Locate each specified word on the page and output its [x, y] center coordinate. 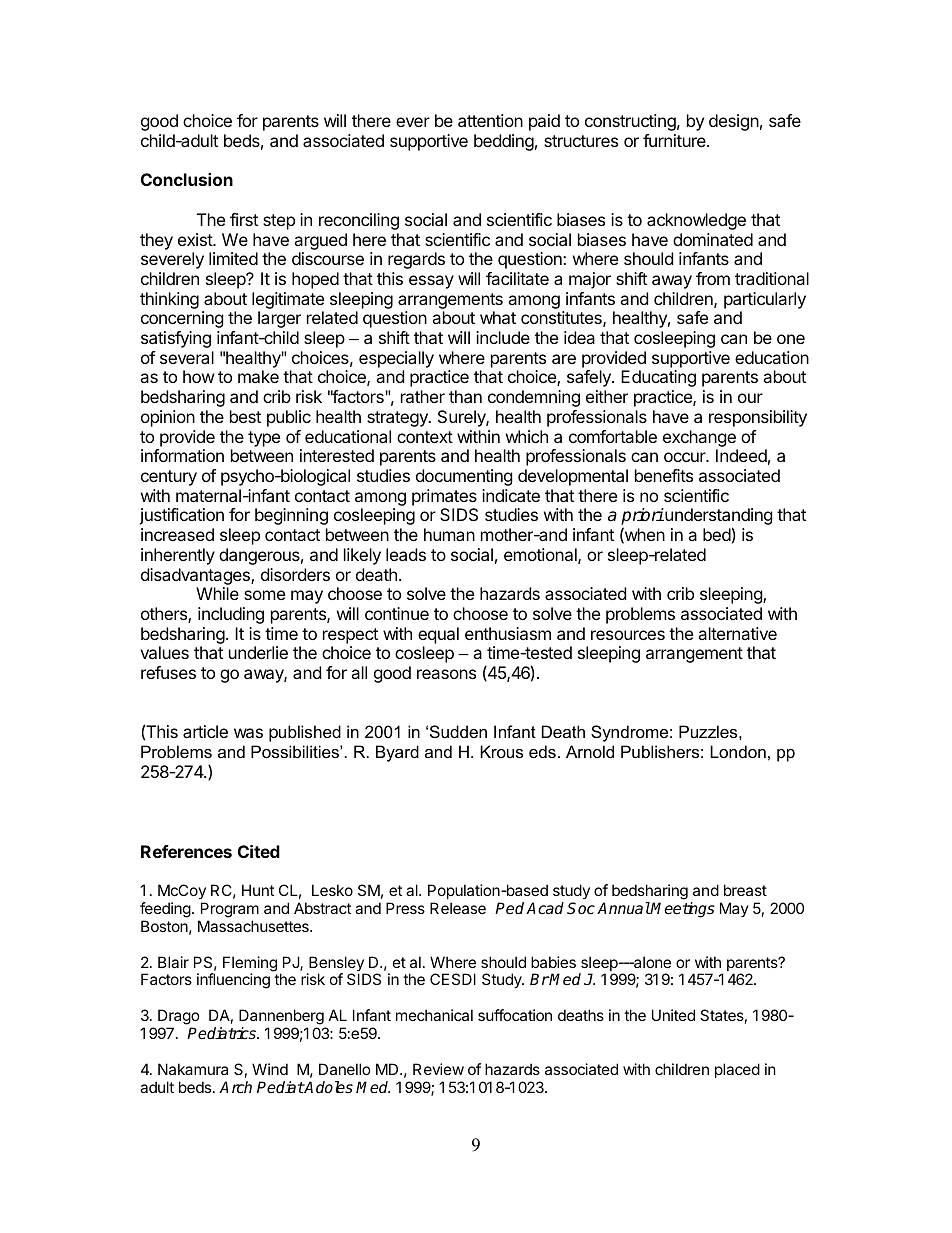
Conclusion [187, 179]
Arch [235, 1087]
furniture [675, 140]
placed [737, 1070]
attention [490, 120]
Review [438, 1069]
